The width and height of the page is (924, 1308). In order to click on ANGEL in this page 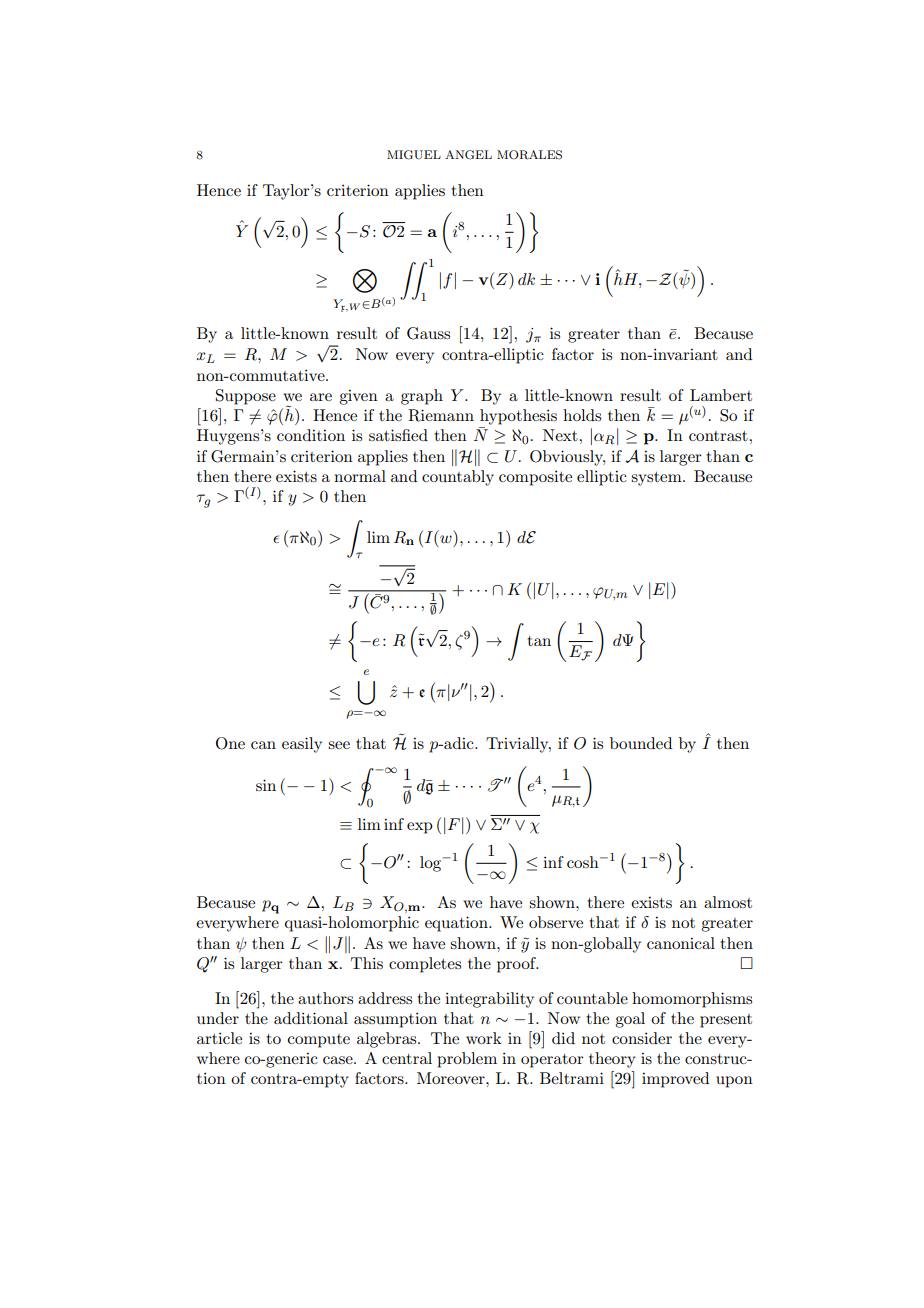, I will do `click(468, 155)`.
